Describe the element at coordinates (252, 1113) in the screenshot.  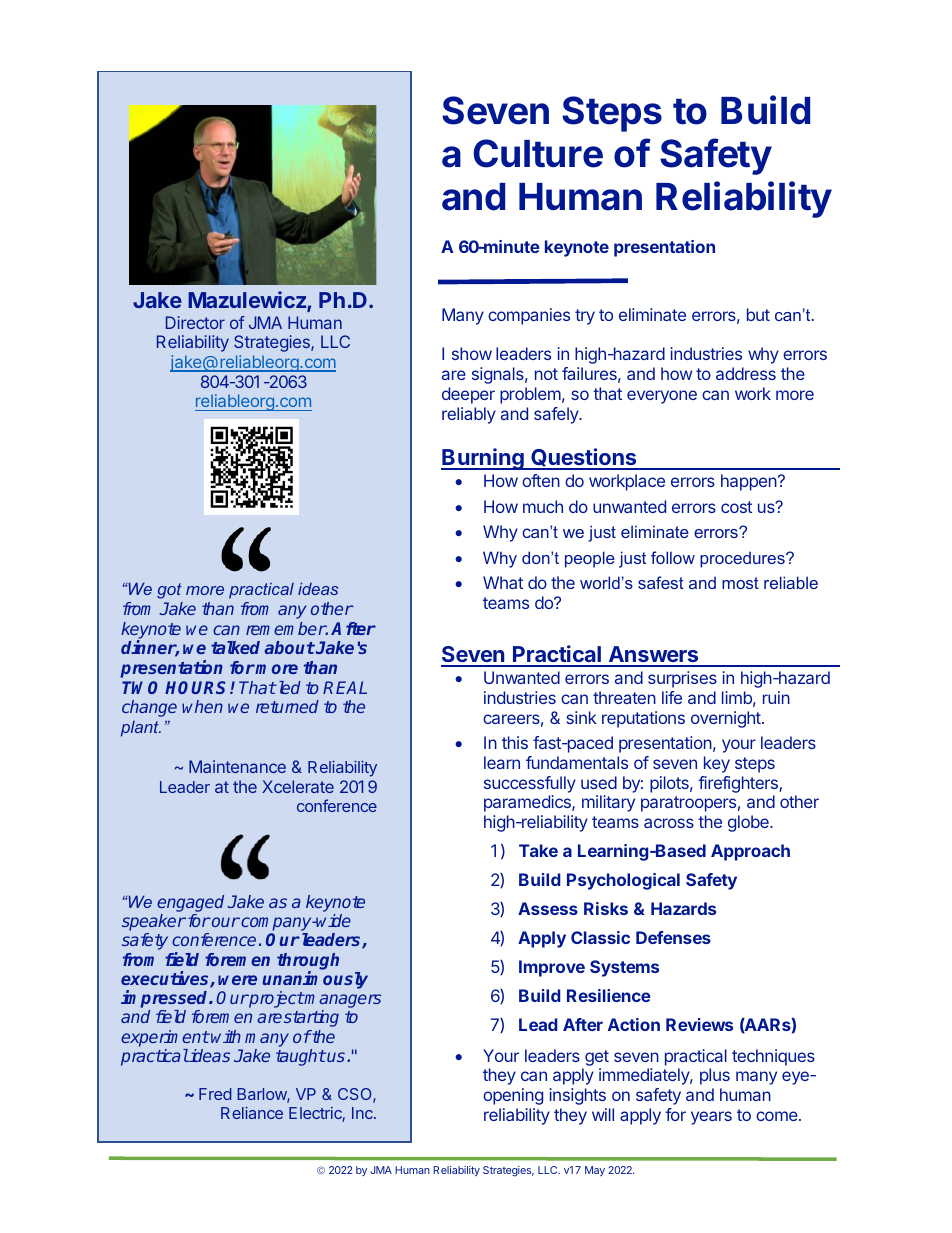
I see `Reliance` at that location.
